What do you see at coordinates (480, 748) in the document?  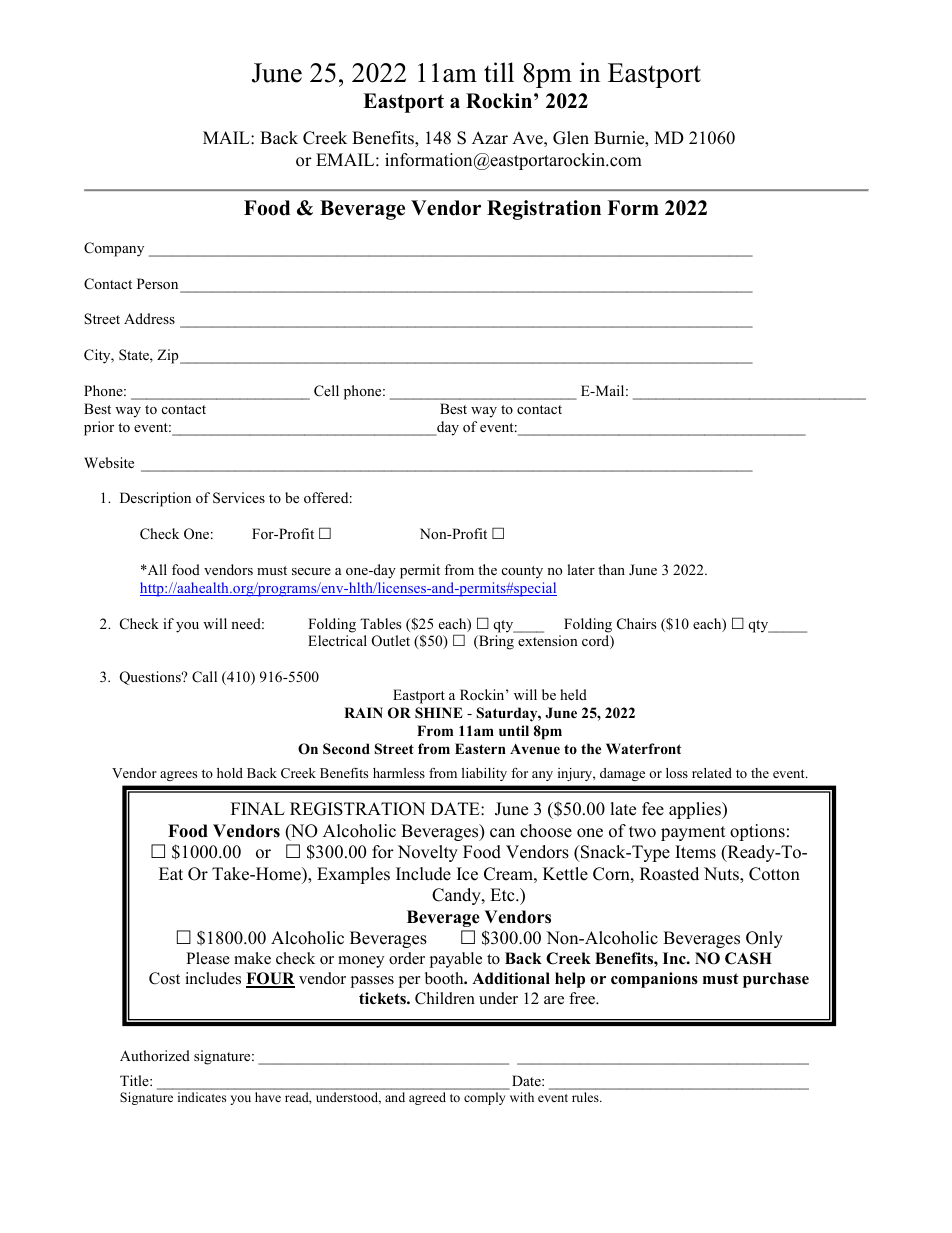 I see `Eastern` at bounding box center [480, 748].
